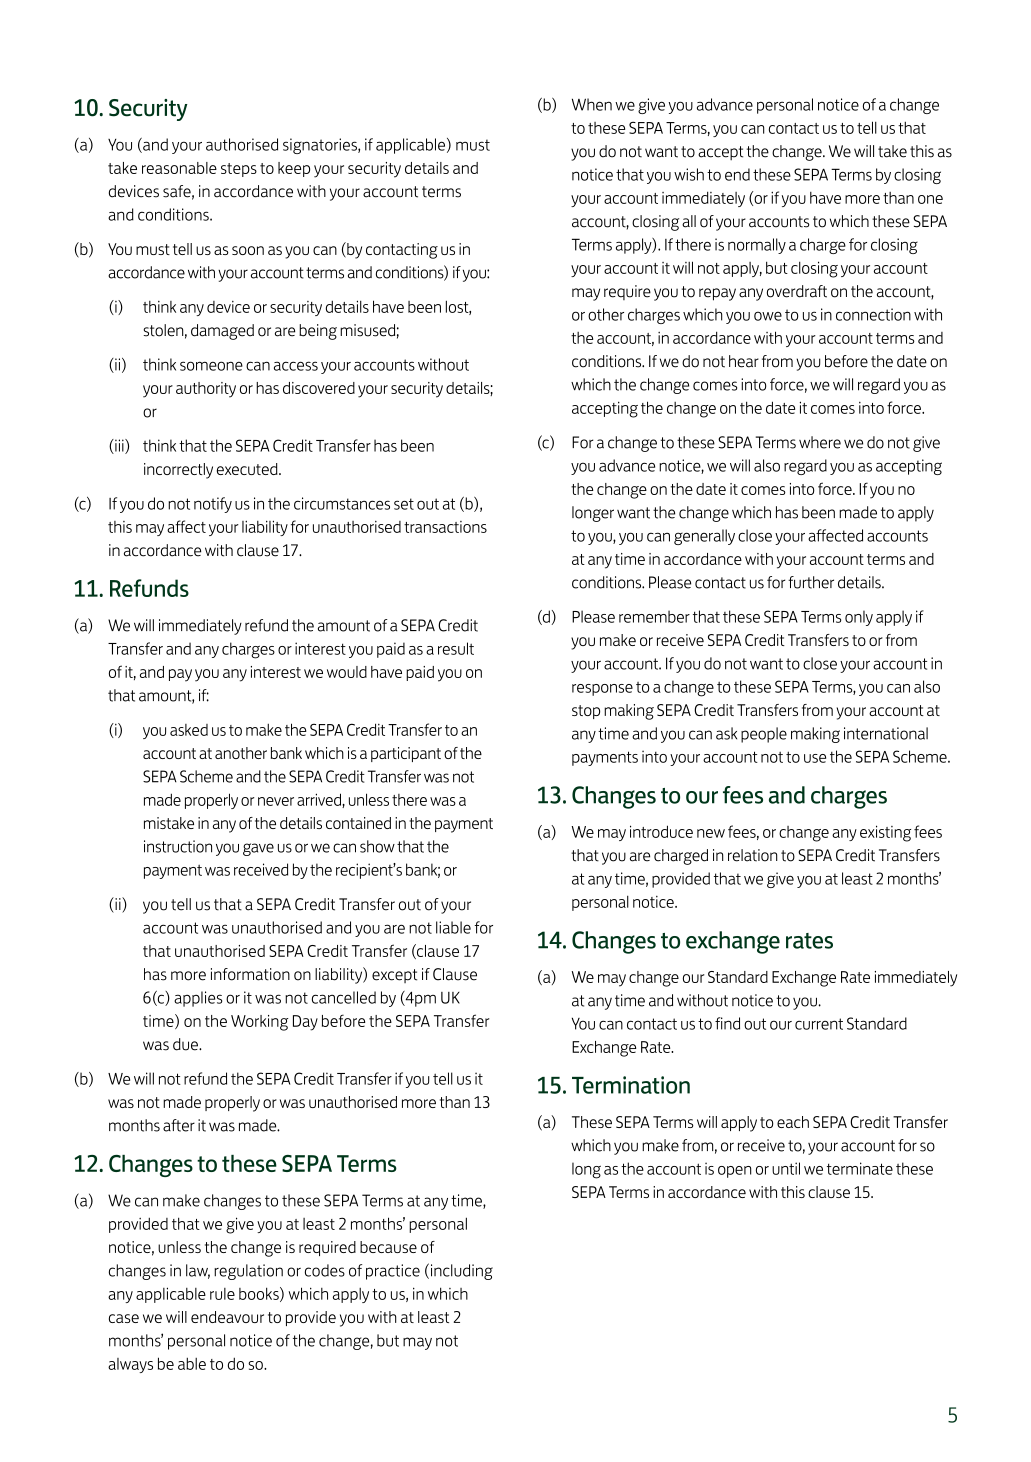 This page has width=1031, height=1462. Describe the element at coordinates (445, 527) in the page. I see `transactions` at that location.
